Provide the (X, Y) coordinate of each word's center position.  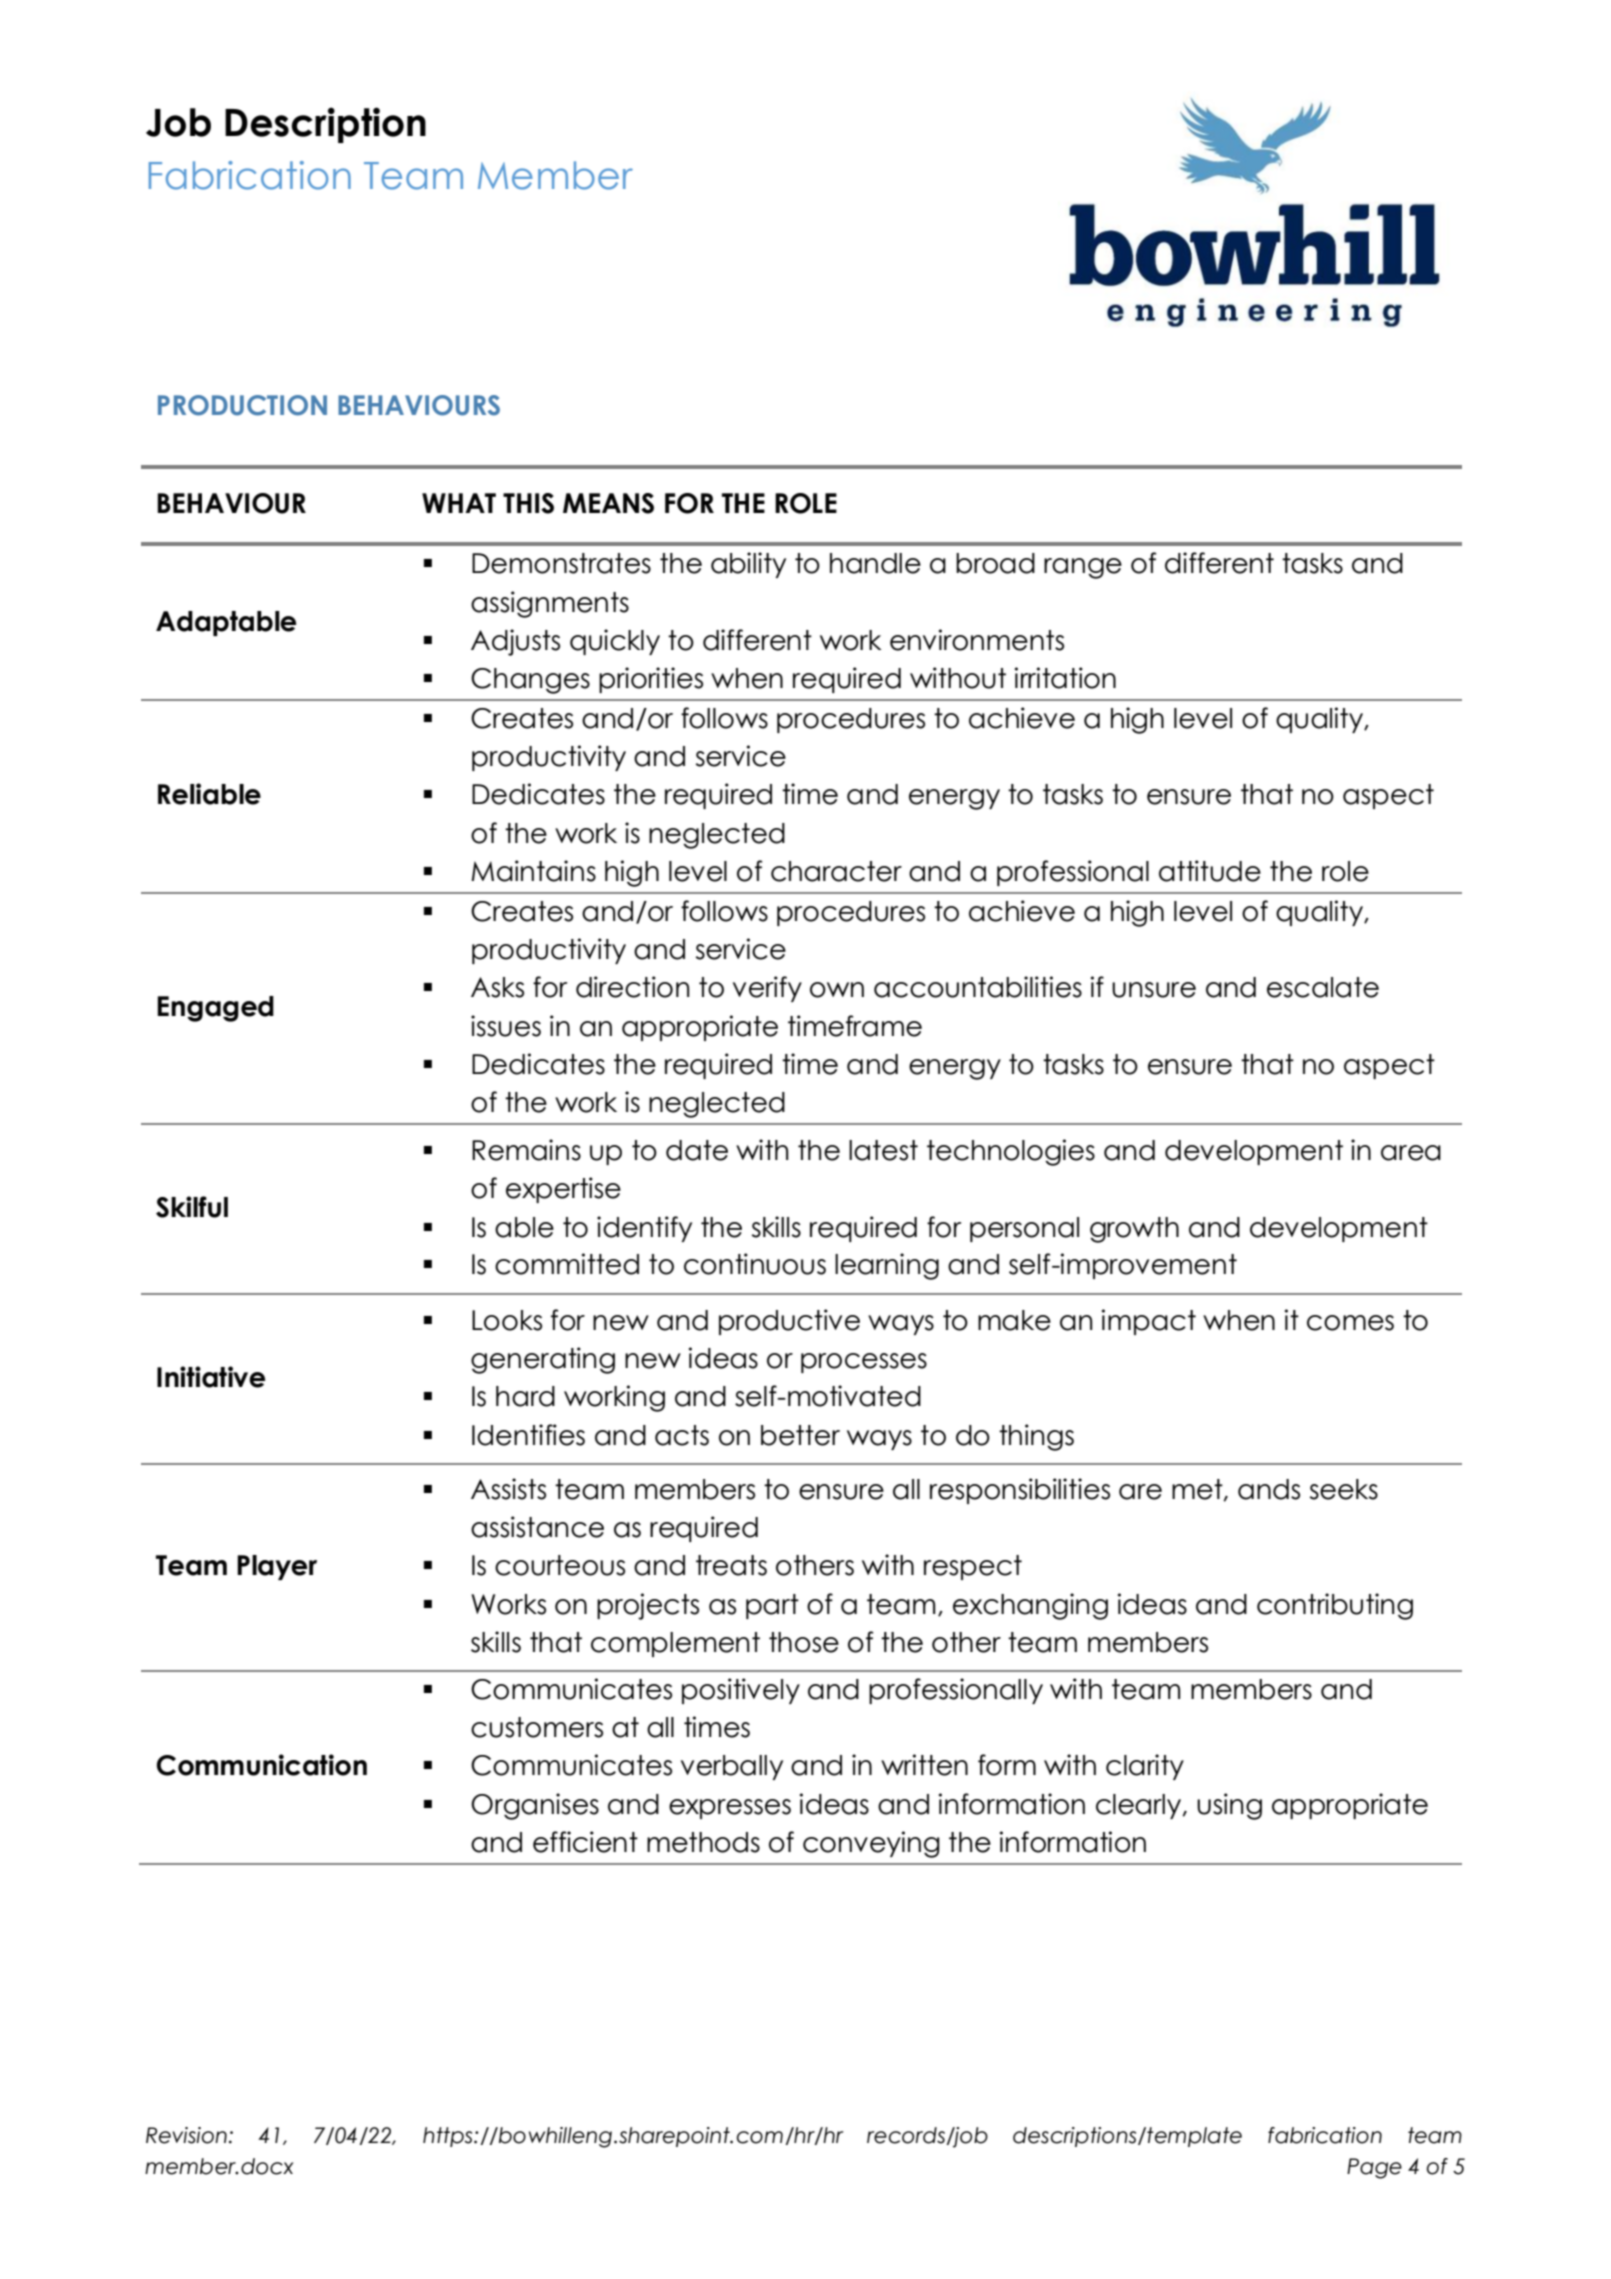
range (1083, 568)
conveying (871, 1844)
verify (767, 989)
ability (748, 565)
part (772, 1606)
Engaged (215, 1009)
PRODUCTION (242, 405)
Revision (186, 2135)
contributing (1335, 1606)
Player (277, 1567)
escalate (1323, 987)
